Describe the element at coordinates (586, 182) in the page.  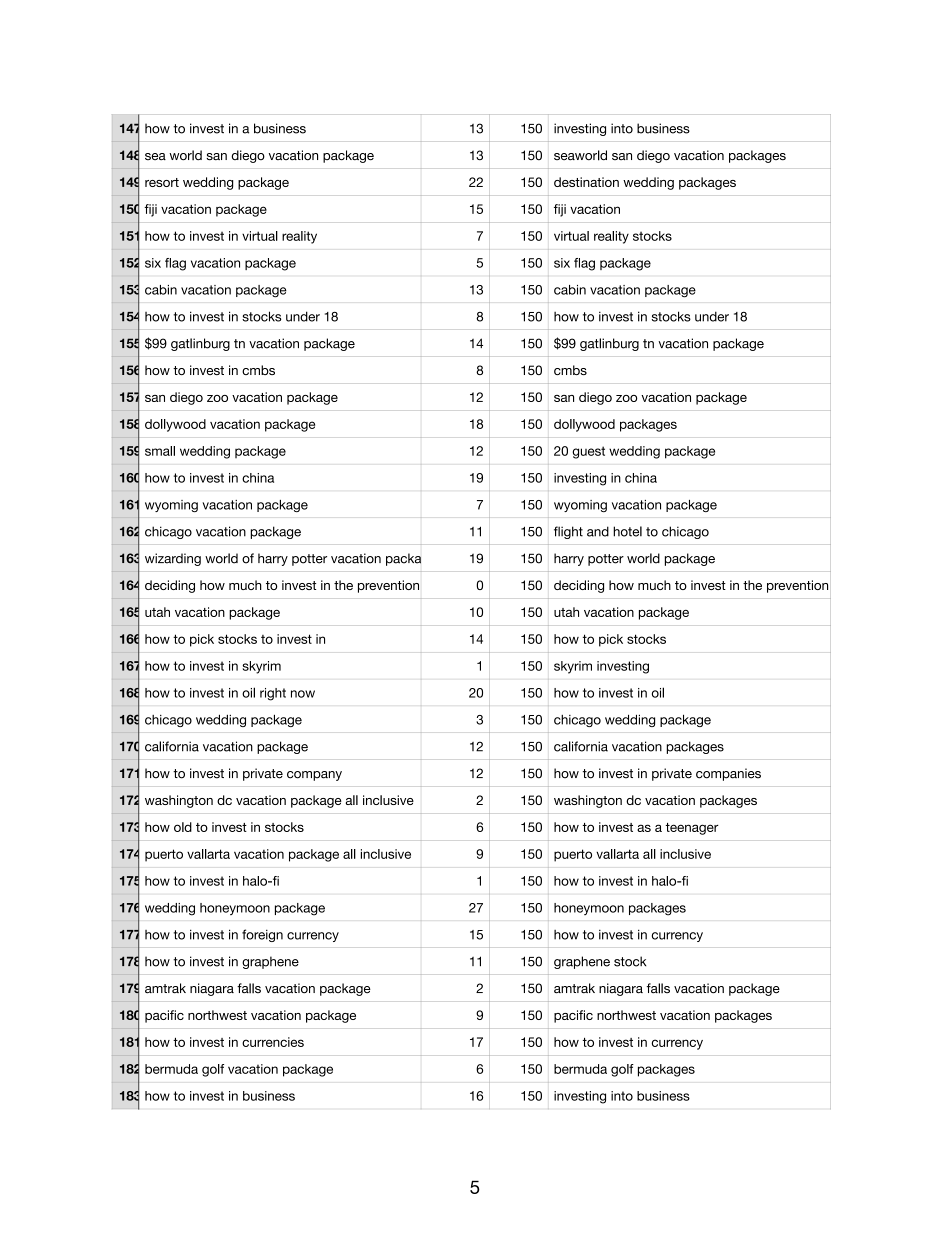
I see `destination` at that location.
